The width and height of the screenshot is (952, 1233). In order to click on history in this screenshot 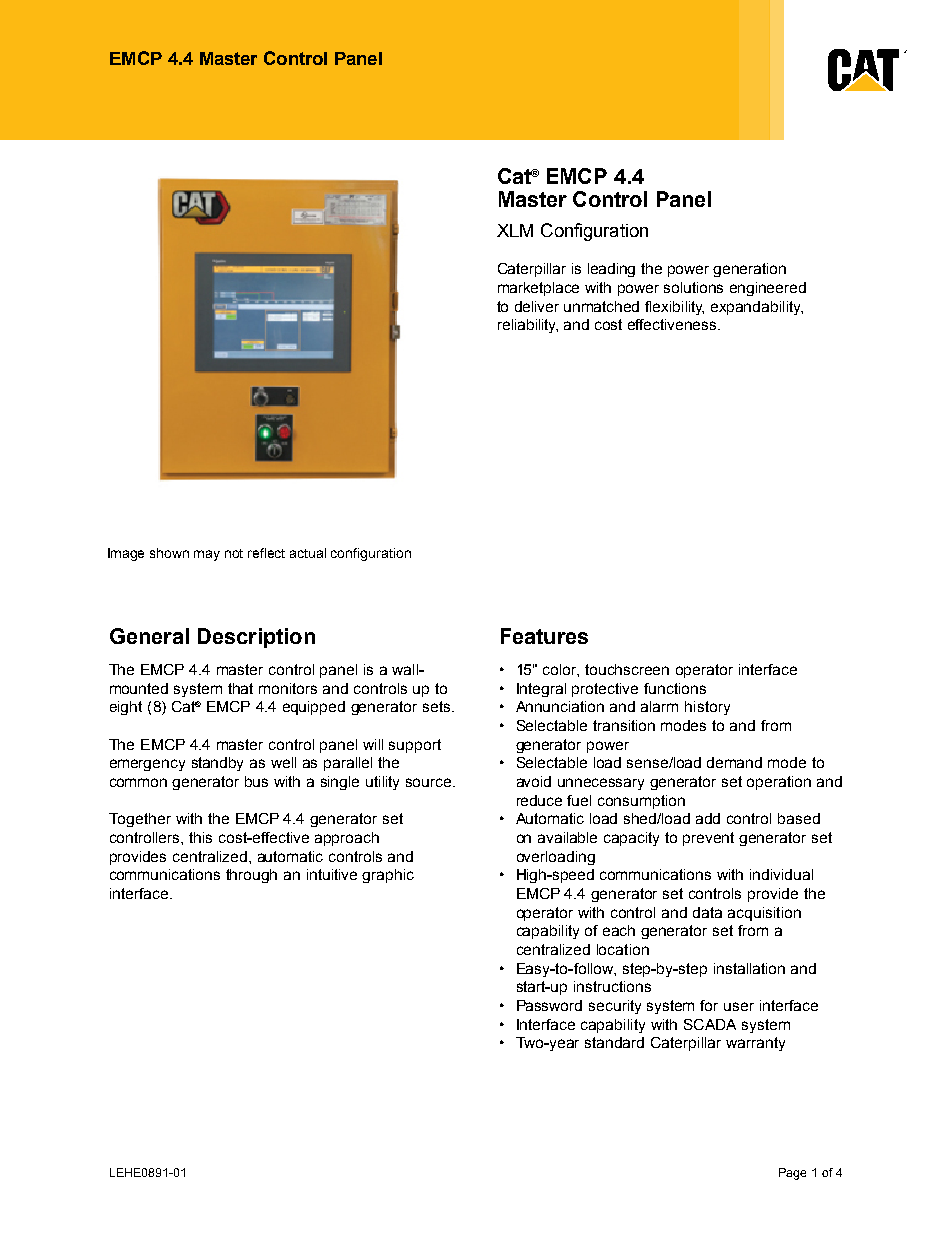, I will do `click(707, 708)`.
